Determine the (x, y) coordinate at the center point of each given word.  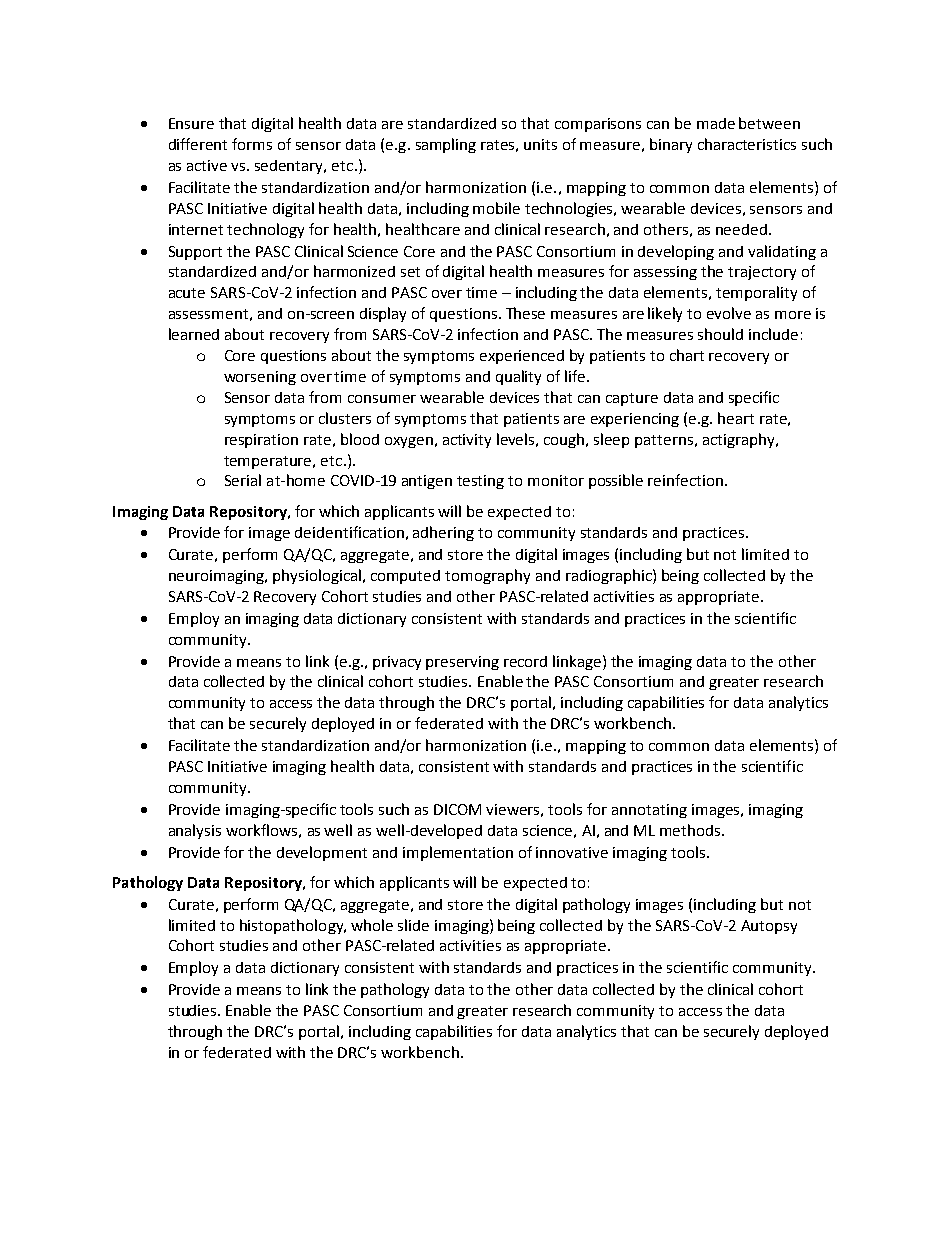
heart (736, 418)
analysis (195, 831)
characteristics (747, 144)
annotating (649, 811)
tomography (487, 576)
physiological (317, 576)
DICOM (457, 809)
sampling (446, 145)
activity (467, 441)
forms (252, 144)
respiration (261, 441)
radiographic (610, 576)
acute (187, 293)
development (322, 853)
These (525, 313)
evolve (729, 313)
